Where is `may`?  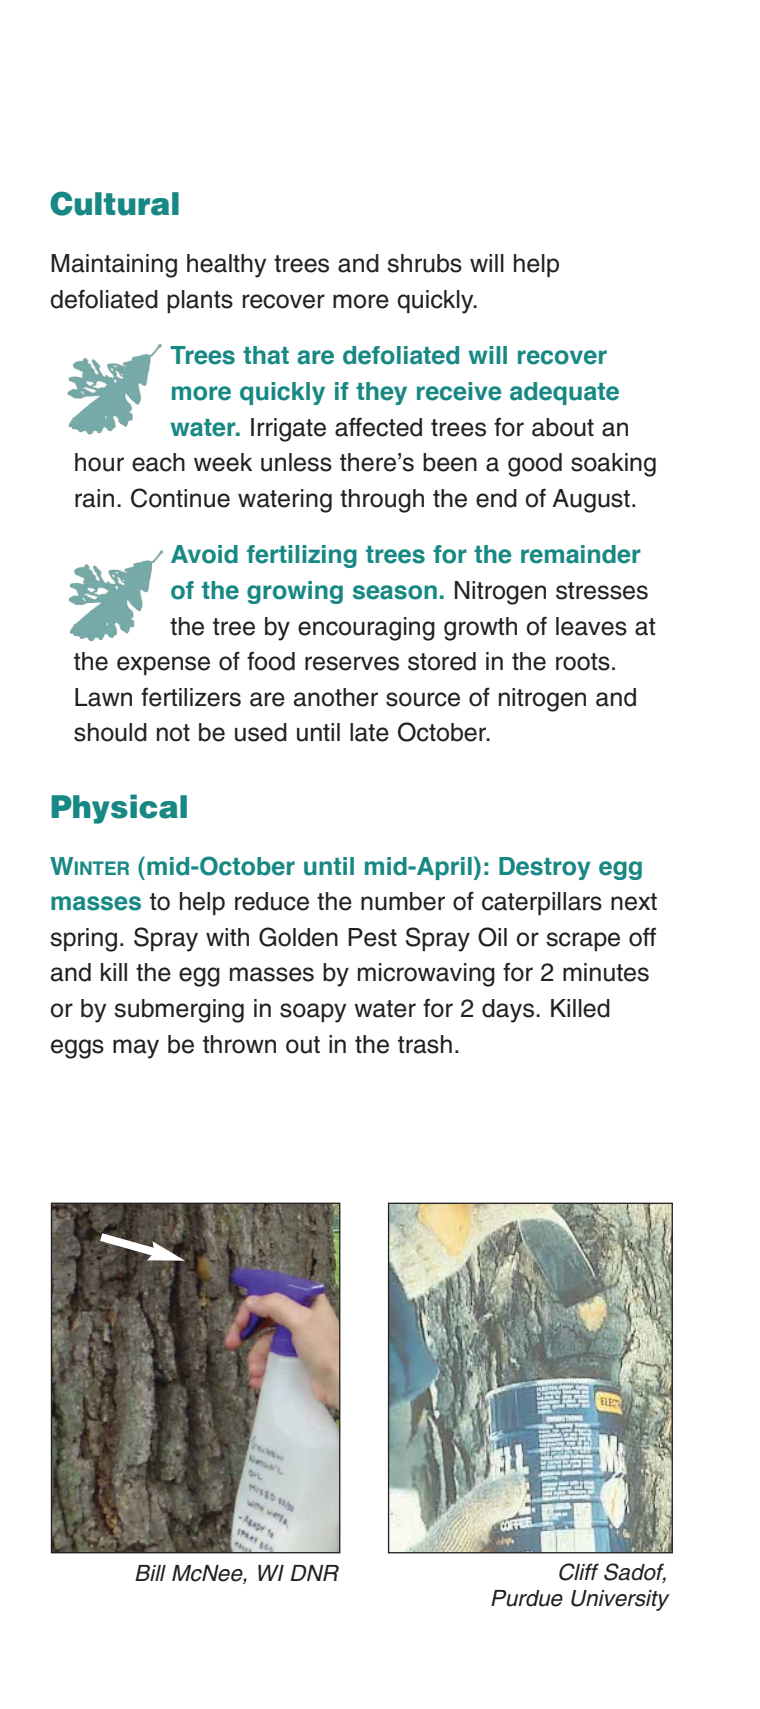 may is located at coordinates (136, 1049).
